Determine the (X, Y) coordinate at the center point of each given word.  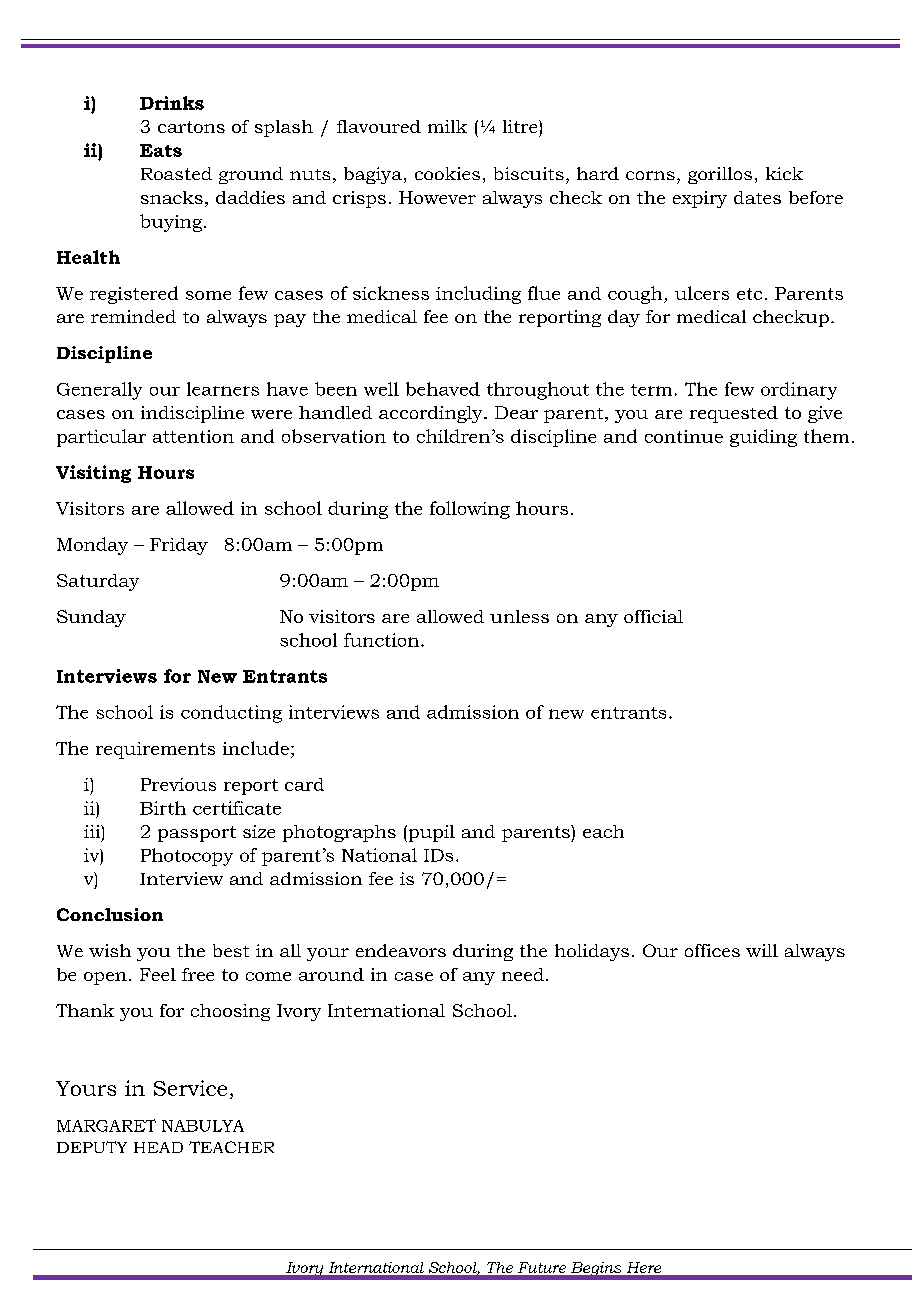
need (523, 974)
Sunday (91, 618)
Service (190, 1088)
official (653, 616)
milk (447, 126)
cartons (191, 127)
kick (784, 173)
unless (519, 616)
